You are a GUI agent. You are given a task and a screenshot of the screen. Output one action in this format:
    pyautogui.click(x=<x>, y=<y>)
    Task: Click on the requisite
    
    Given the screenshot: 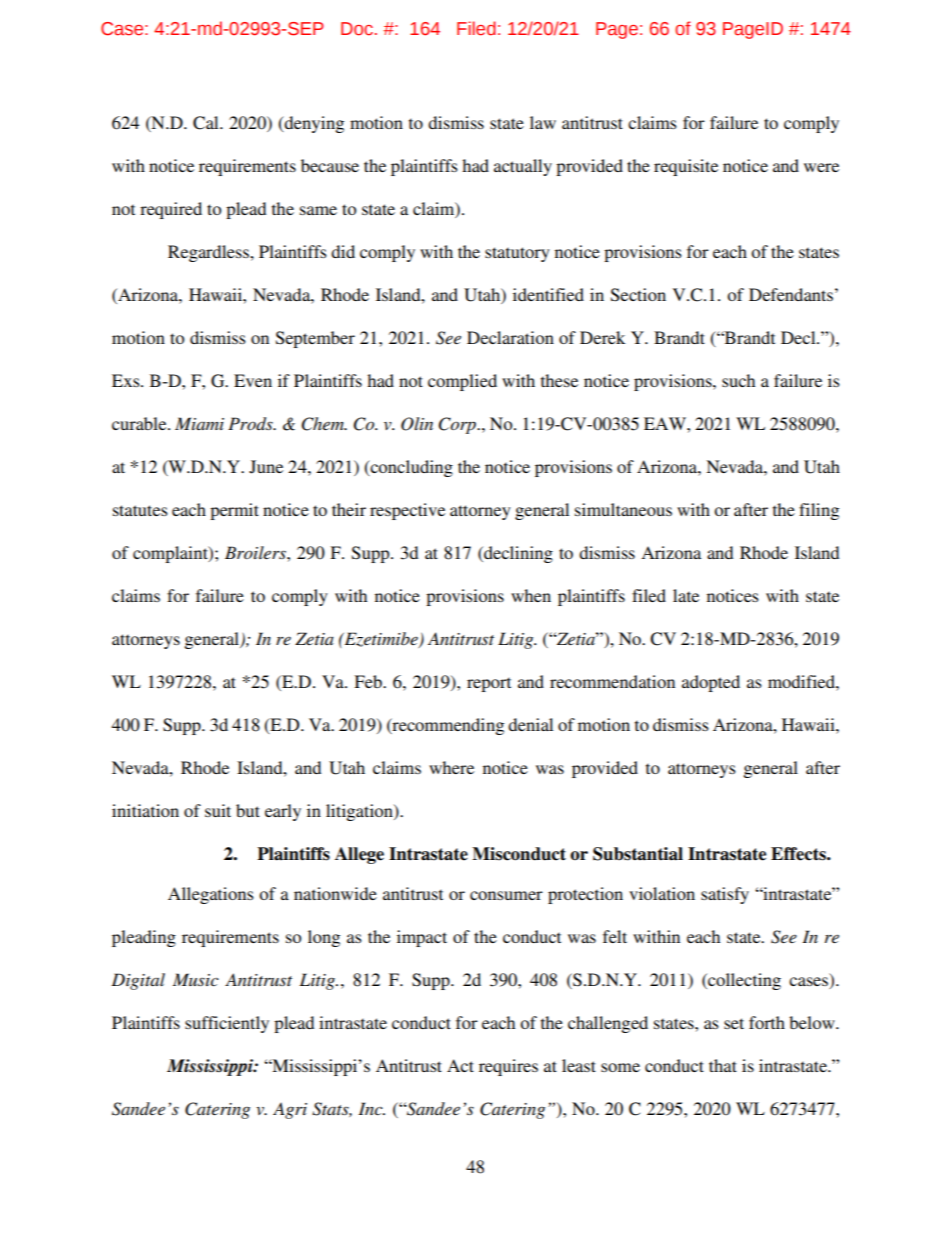 What is the action you would take?
    pyautogui.click(x=686, y=167)
